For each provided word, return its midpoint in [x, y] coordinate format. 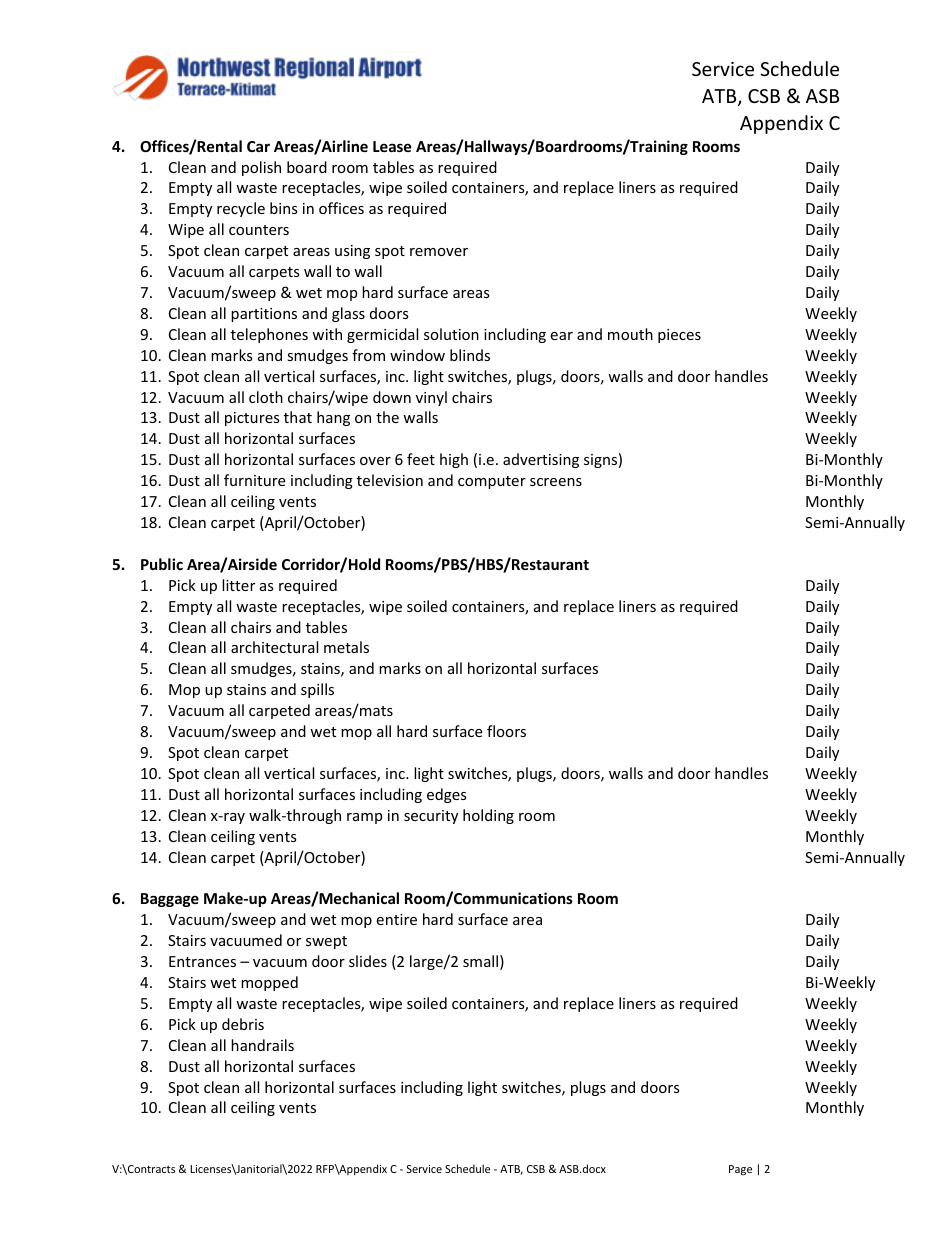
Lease [392, 146]
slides [368, 961]
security [431, 817]
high [454, 460]
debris [243, 1024]
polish [261, 168]
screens [556, 482]
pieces [679, 336]
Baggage [170, 900]
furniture [254, 480]
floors [506, 731]
